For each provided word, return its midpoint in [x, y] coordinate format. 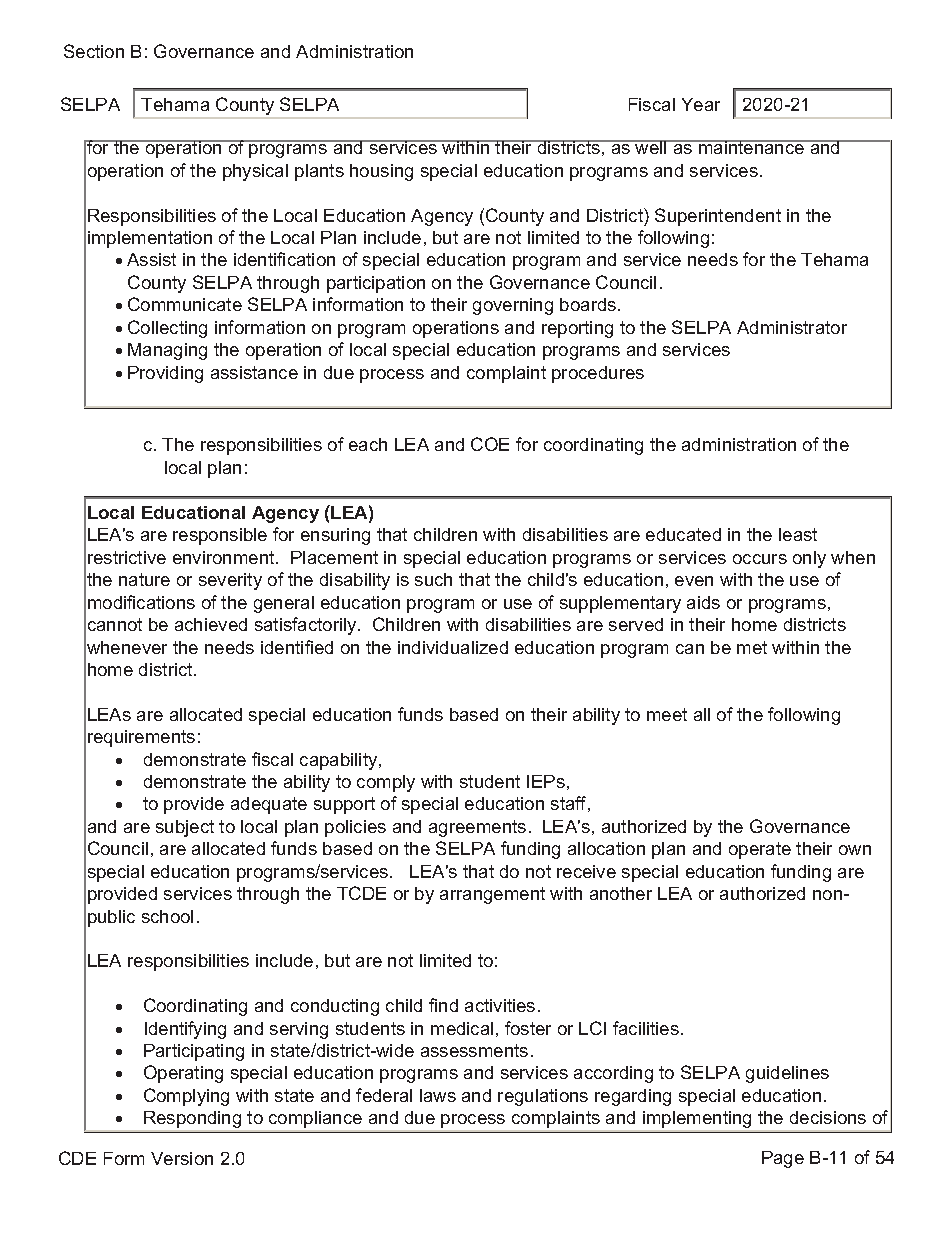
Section [94, 51]
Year [701, 104]
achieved [211, 624]
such [433, 579]
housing [381, 172]
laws [438, 1095]
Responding [192, 1119]
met [752, 647]
